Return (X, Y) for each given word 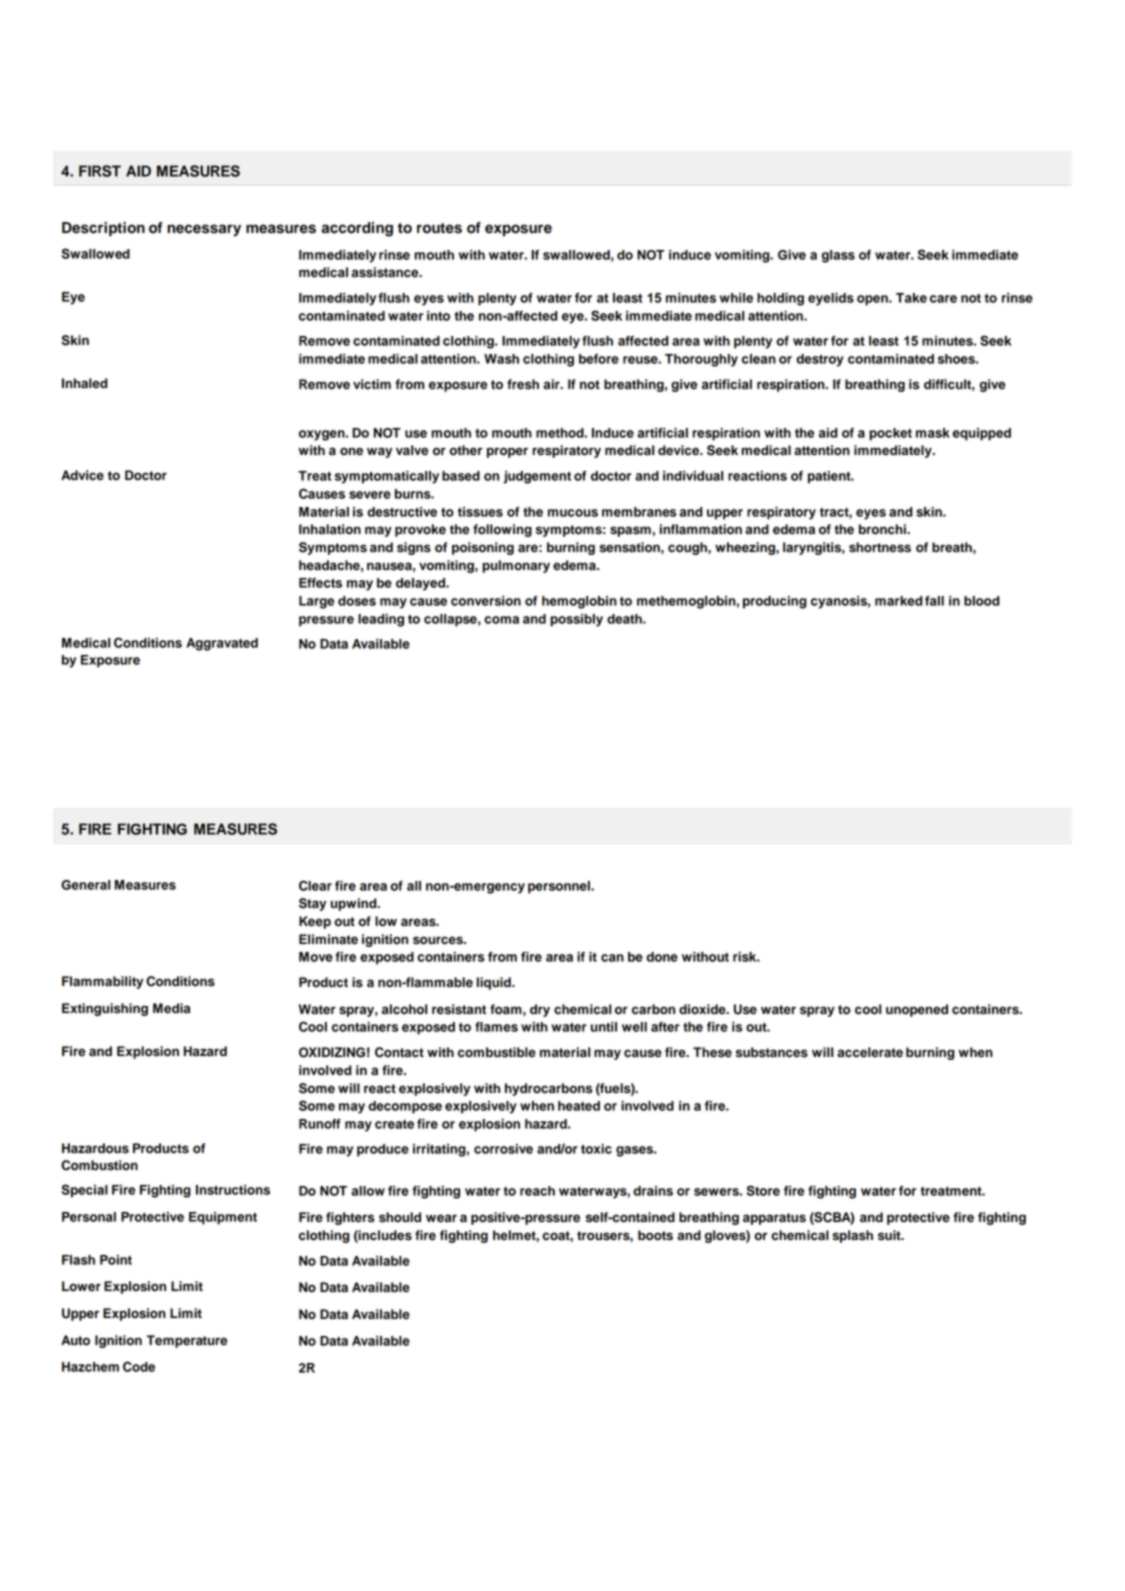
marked (899, 601)
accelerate (870, 1052)
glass (838, 256)
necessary (204, 230)
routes (439, 228)
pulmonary (516, 566)
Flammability (102, 982)
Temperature (186, 1341)
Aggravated (222, 644)
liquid (495, 983)
